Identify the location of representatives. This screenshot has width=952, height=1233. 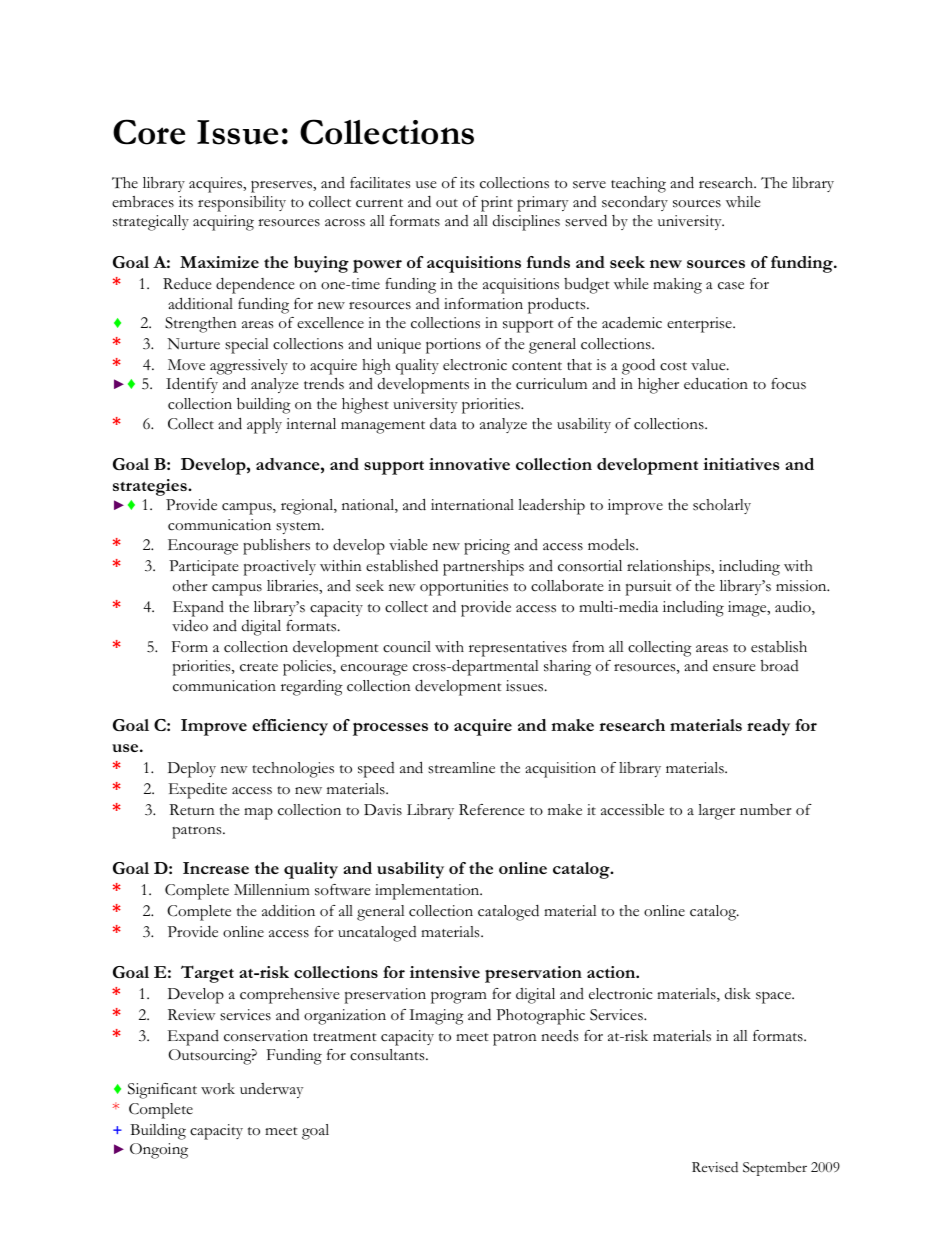
(518, 649).
